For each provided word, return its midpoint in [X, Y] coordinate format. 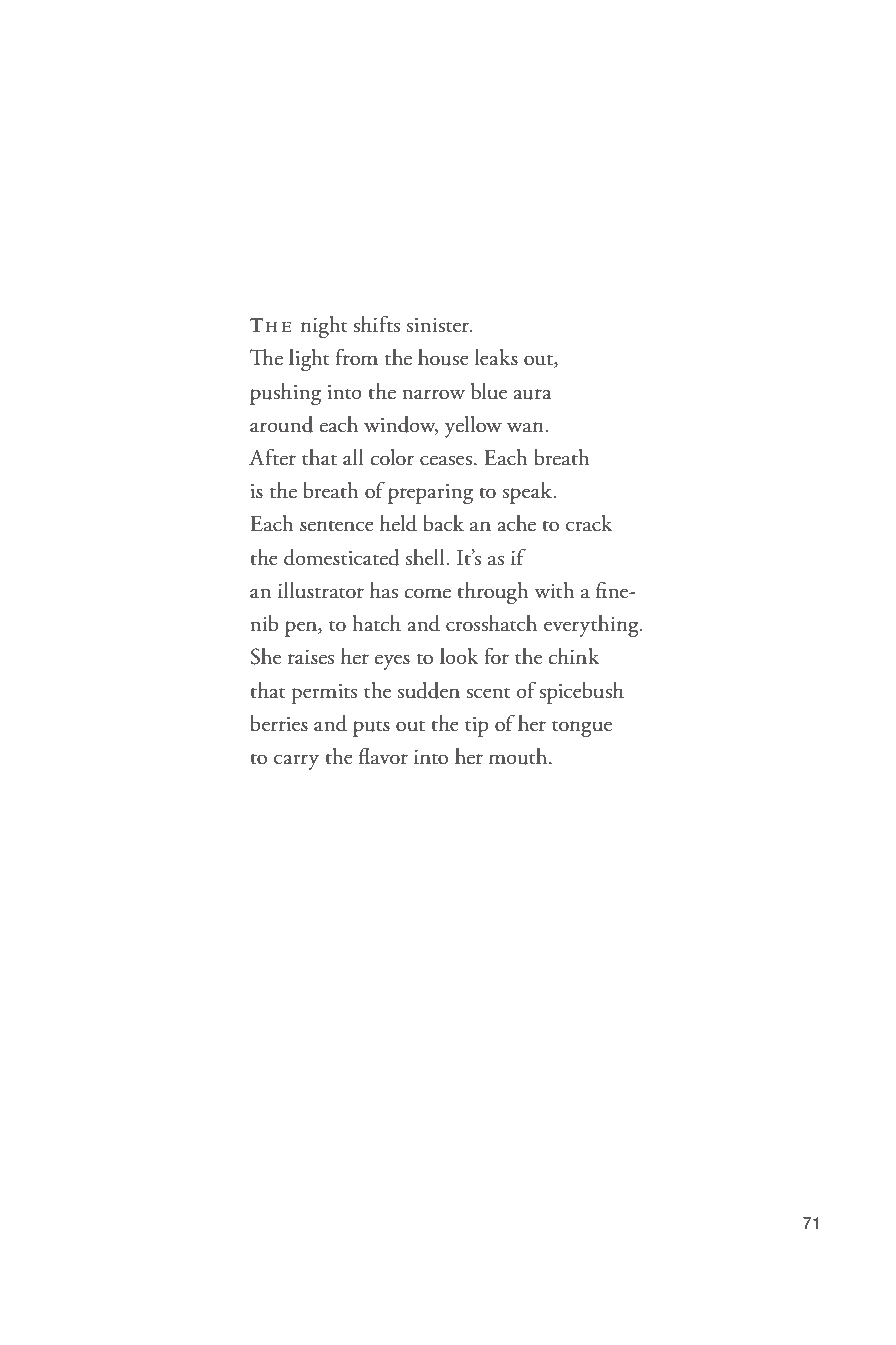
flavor [383, 756]
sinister [439, 325]
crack [589, 523]
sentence [337, 526]
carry [296, 762]
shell [426, 557]
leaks [496, 357]
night [324, 327]
